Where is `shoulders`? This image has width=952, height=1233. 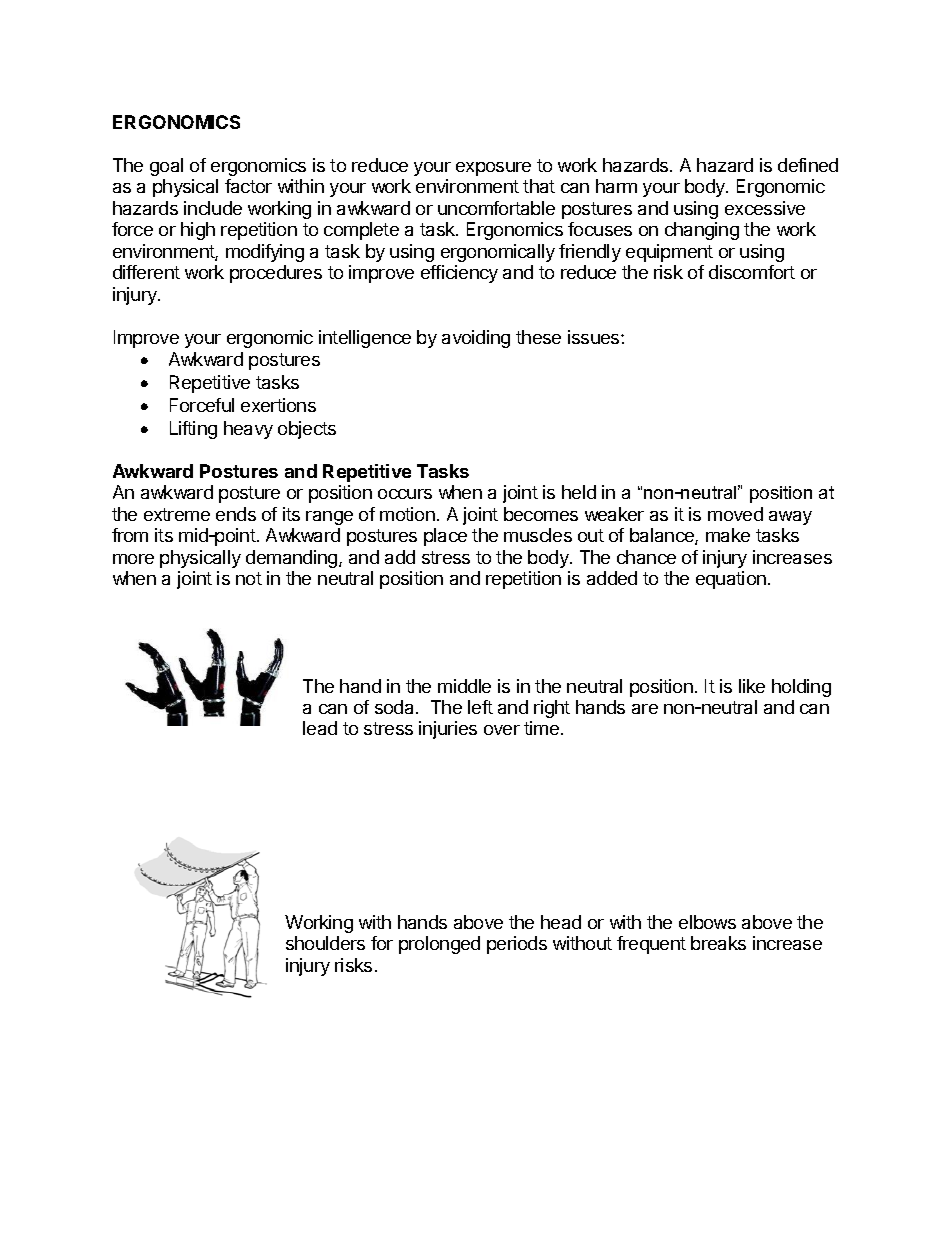 shoulders is located at coordinates (325, 943).
